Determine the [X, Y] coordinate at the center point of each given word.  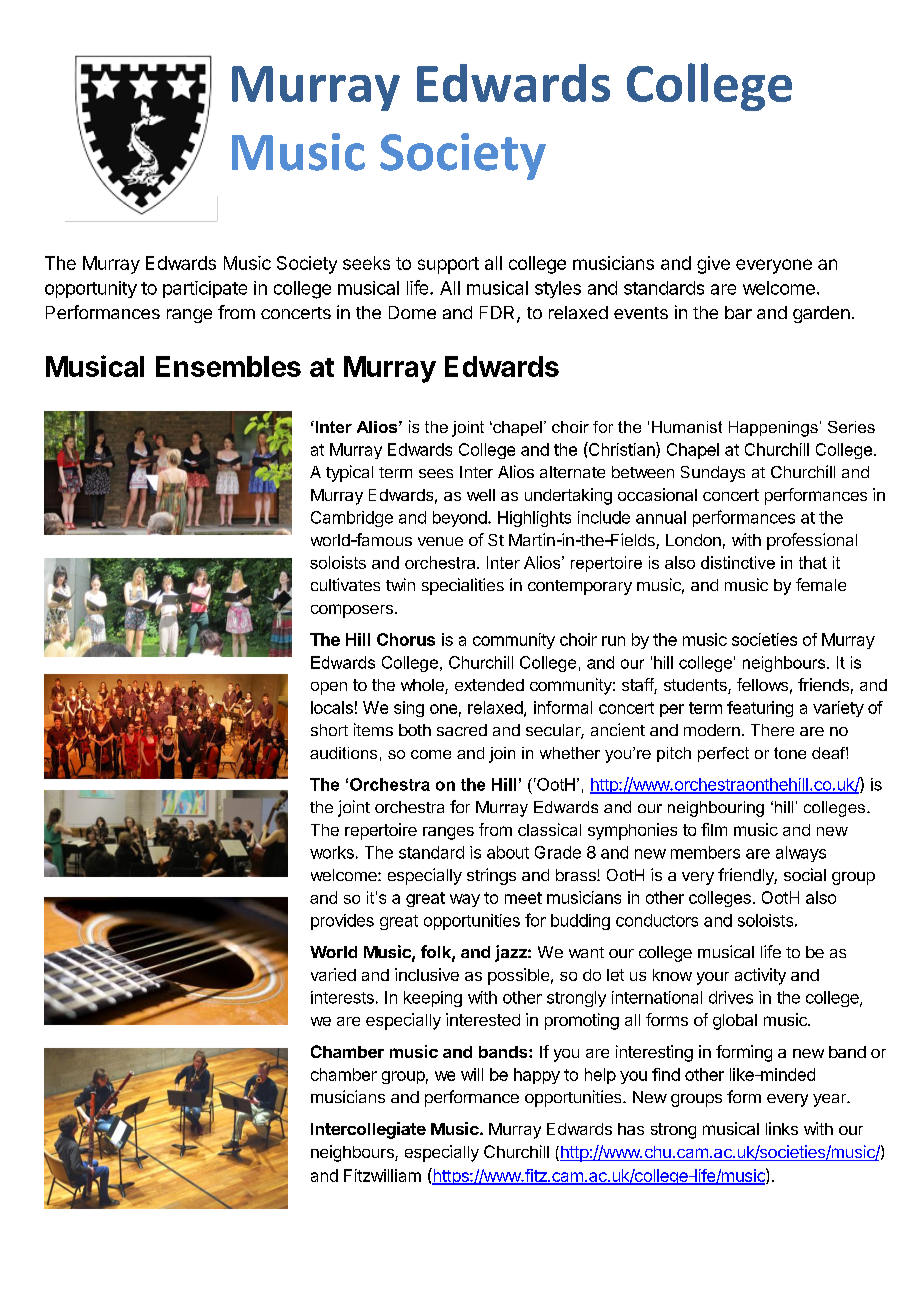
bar [738, 312]
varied [333, 974]
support [448, 265]
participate [205, 289]
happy [537, 1076]
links [782, 1128]
